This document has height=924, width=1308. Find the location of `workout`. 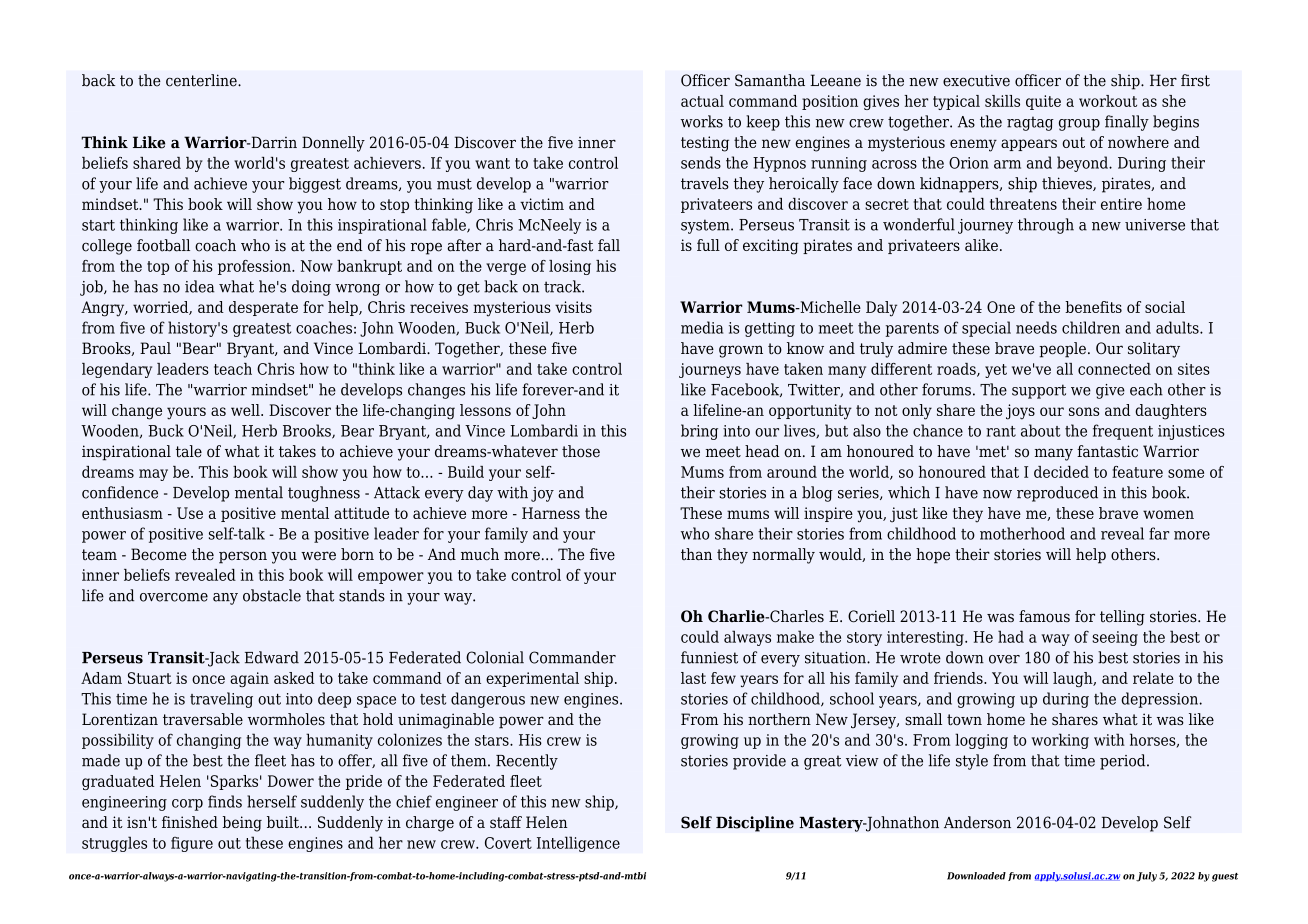

workout is located at coordinates (1108, 101).
